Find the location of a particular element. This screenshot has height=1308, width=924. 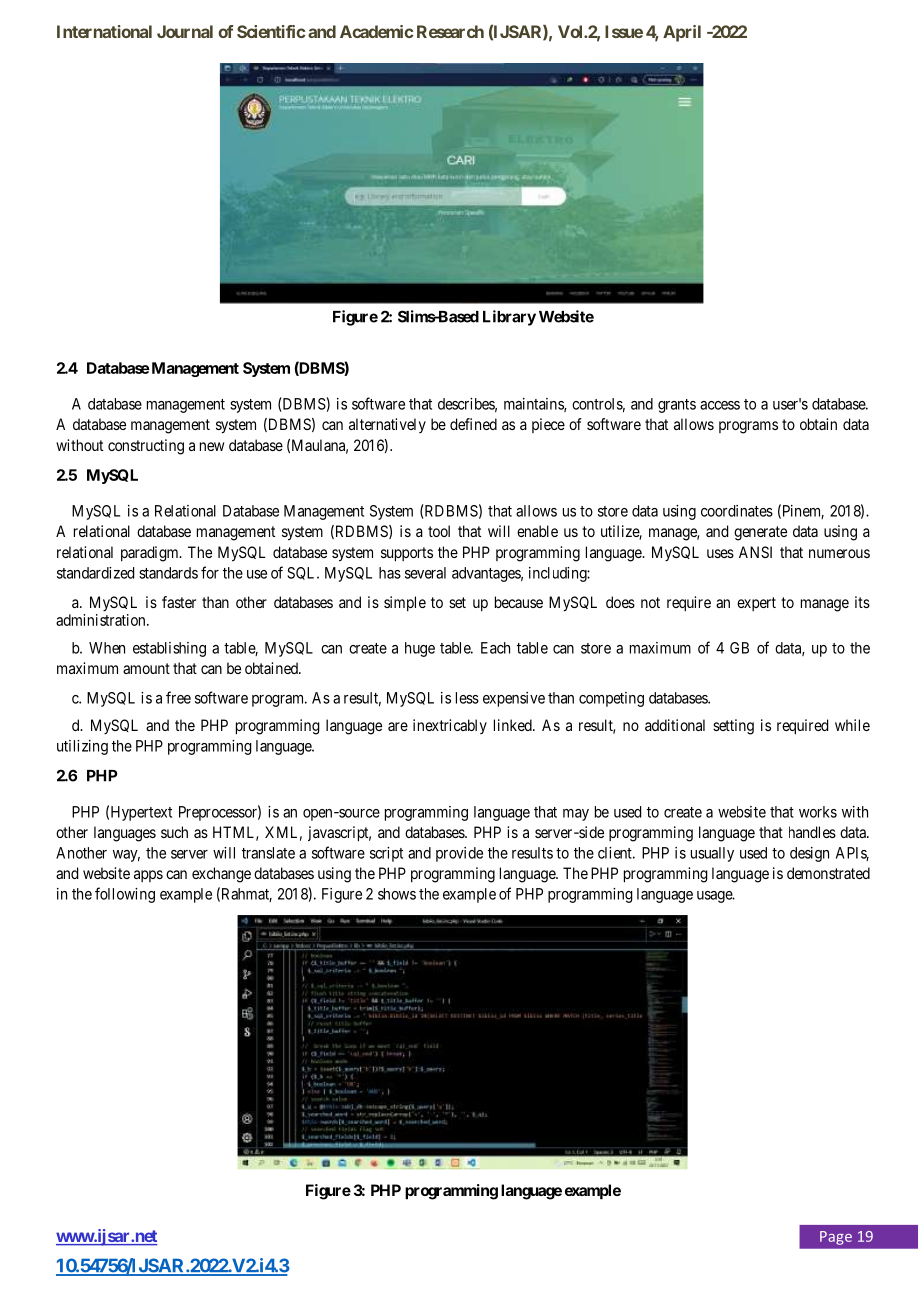

Library is located at coordinates (509, 318).
